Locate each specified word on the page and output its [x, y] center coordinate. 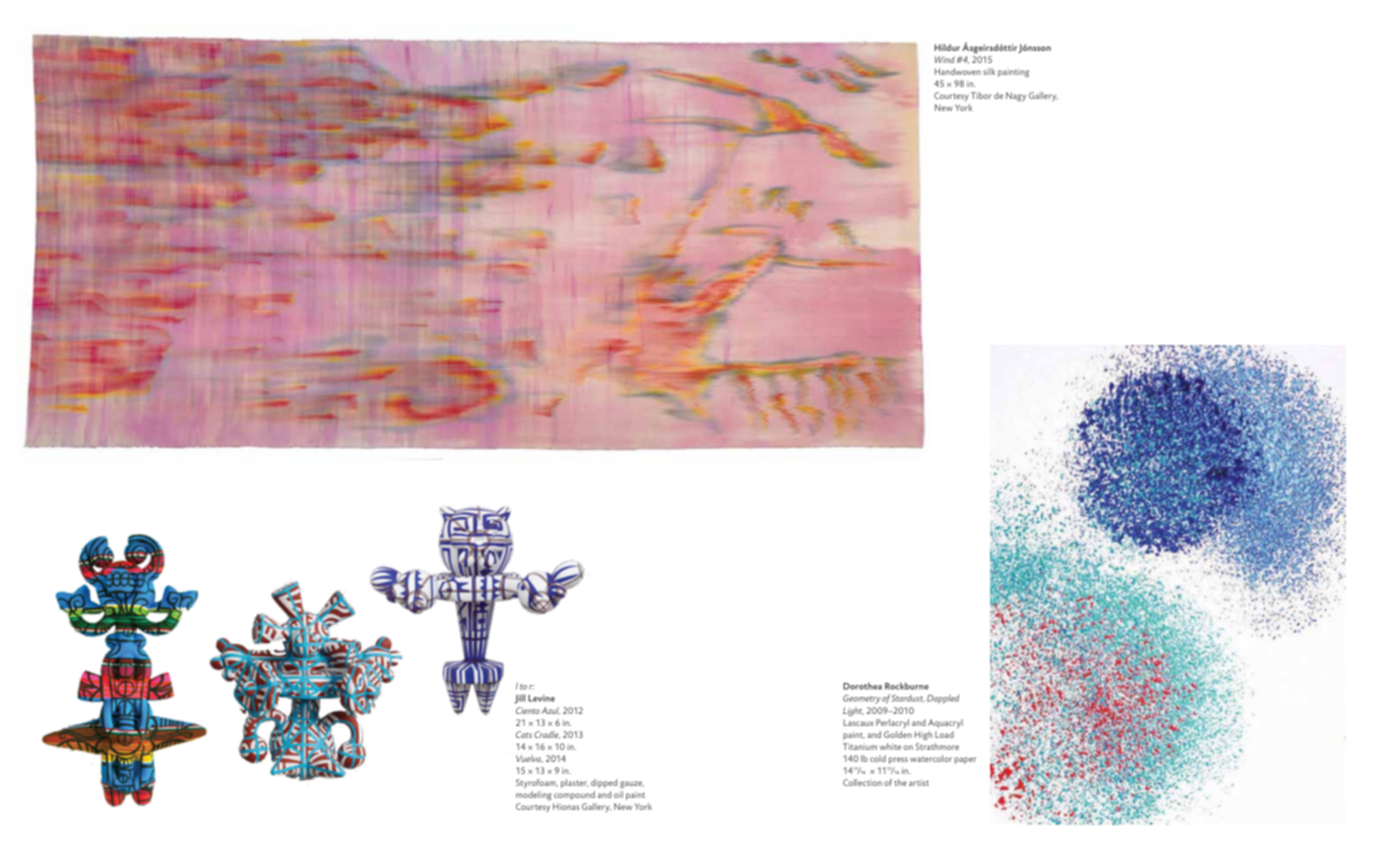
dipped [604, 783]
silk [989, 71]
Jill [519, 699]
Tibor [981, 95]
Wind [945, 59]
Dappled [943, 699]
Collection [862, 782]
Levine [541, 698]
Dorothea [862, 686]
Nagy [1016, 96]
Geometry [862, 699]
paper [965, 760]
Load [944, 734]
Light [853, 711]
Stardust [907, 698]
